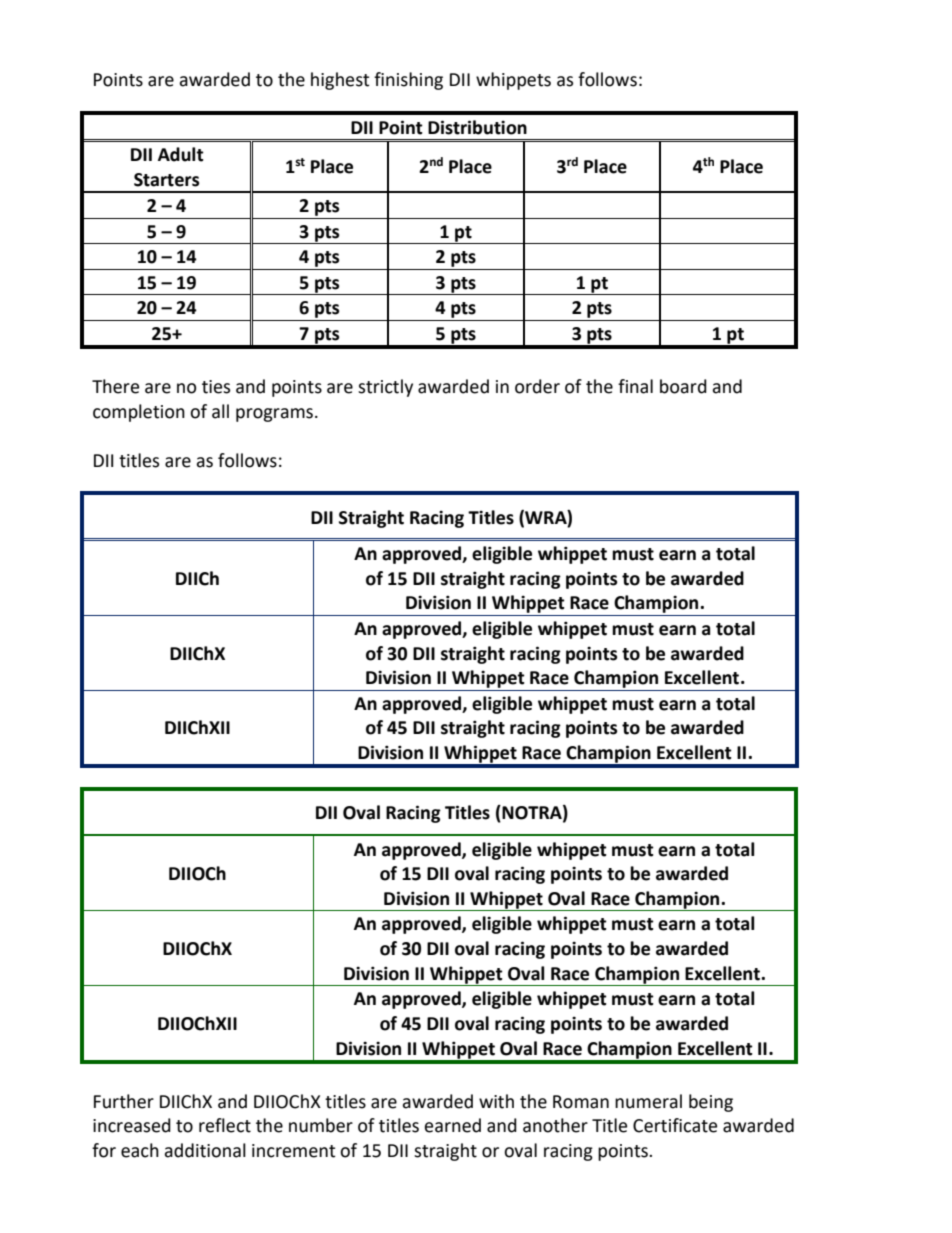 This image has width=952, height=1233. What do you see at coordinates (132, 1125) in the image?
I see `increased` at bounding box center [132, 1125].
